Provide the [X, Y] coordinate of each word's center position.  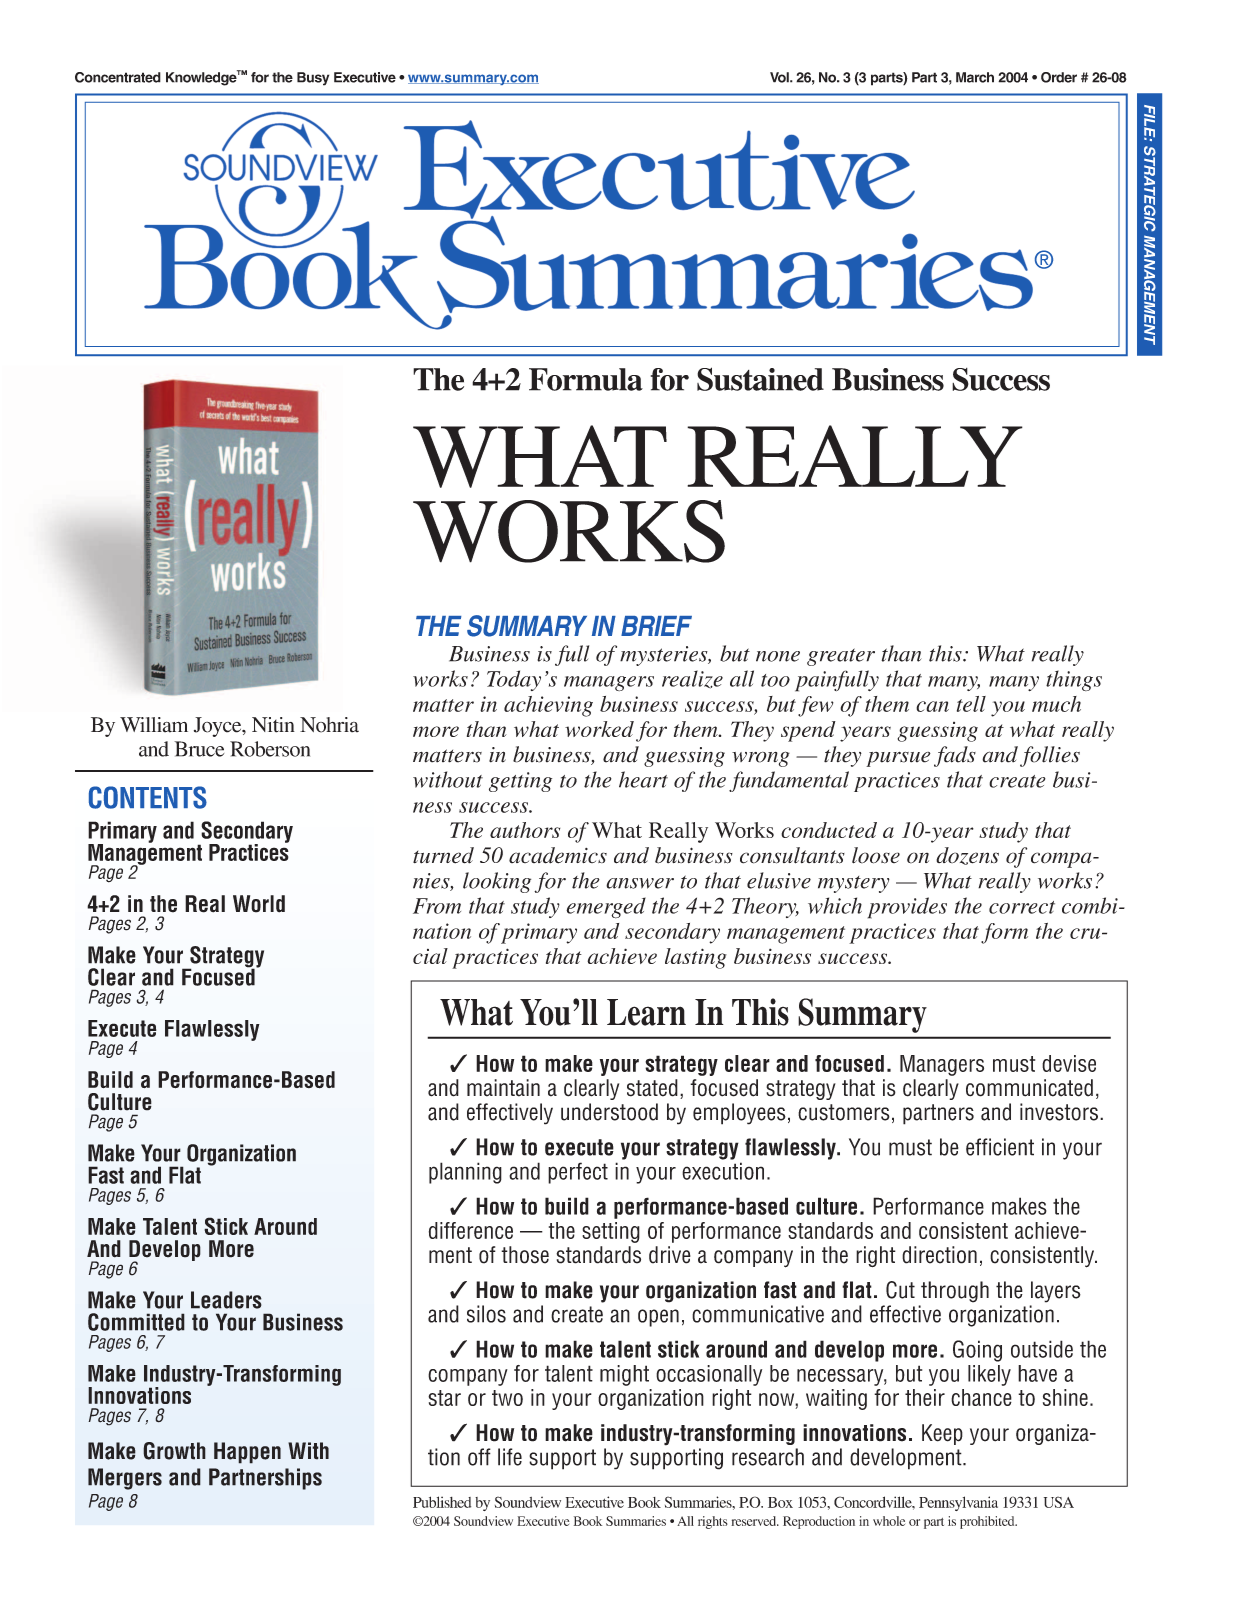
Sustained [760, 379]
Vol [780, 77]
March [975, 77]
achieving [548, 706]
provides [907, 908]
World [259, 904]
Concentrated [118, 77]
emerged [606, 908]
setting [611, 1232]
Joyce [219, 727]
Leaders [226, 1300]
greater [841, 657]
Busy [313, 79]
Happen [247, 1453]
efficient [1000, 1147]
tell [971, 704]
